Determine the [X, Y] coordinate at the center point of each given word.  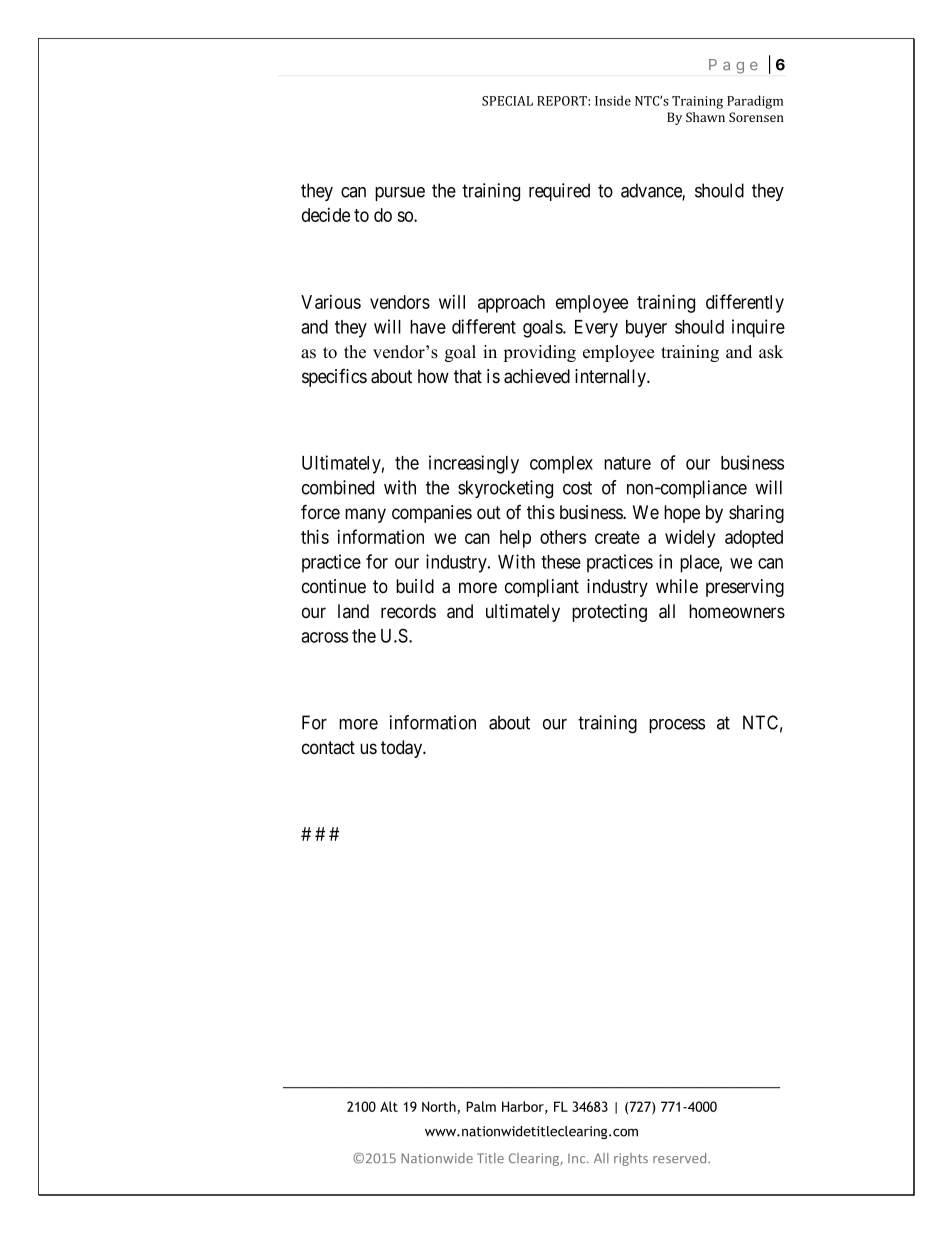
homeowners [737, 611]
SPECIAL [507, 101]
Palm [481, 1106]
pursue [400, 194]
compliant [542, 588]
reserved [681, 1158]
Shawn [705, 117]
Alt [389, 1106]
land [353, 611]
